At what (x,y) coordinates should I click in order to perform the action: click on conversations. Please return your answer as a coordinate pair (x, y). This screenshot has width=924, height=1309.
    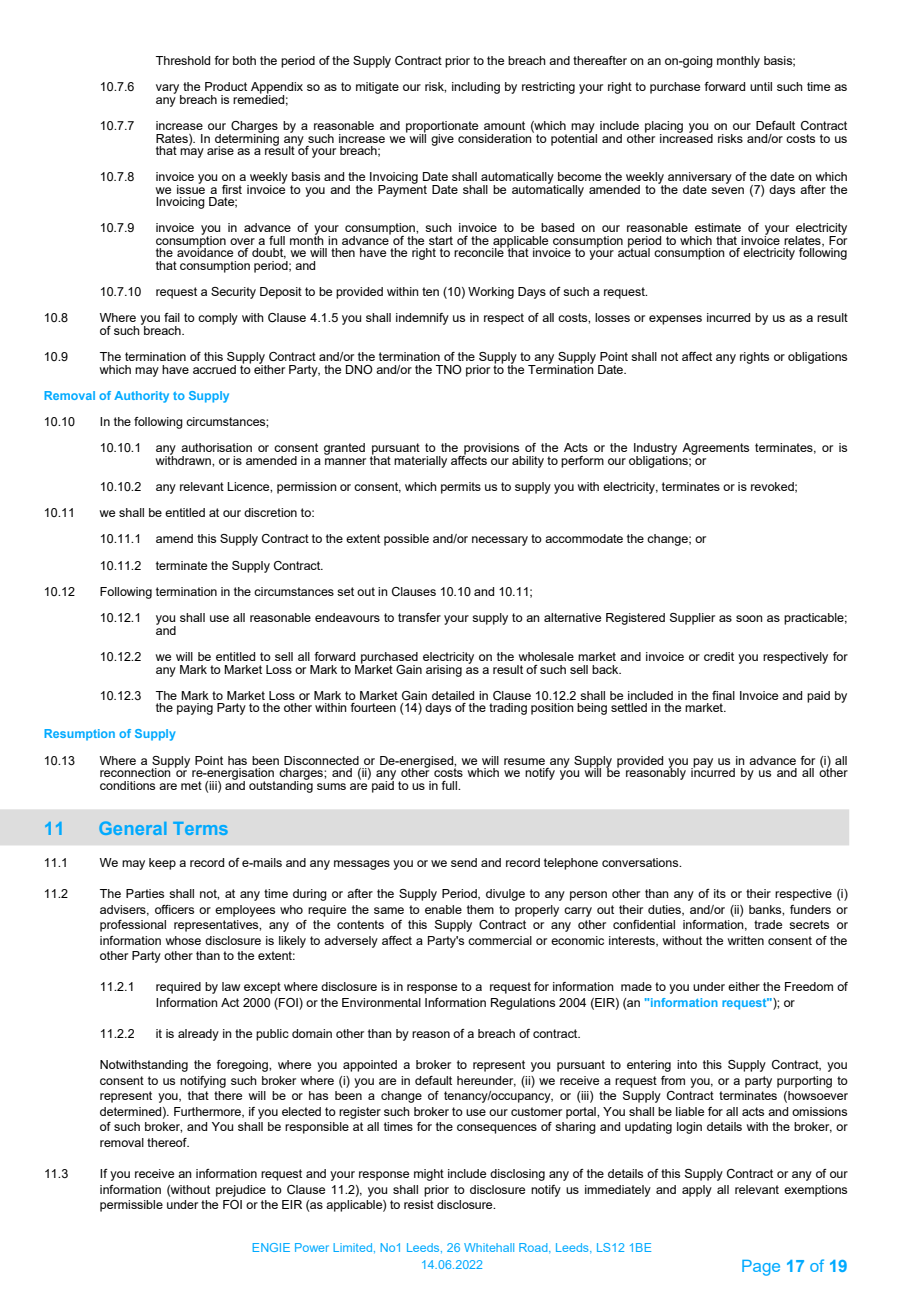
    Looking at the image, I should click on (641, 862).
